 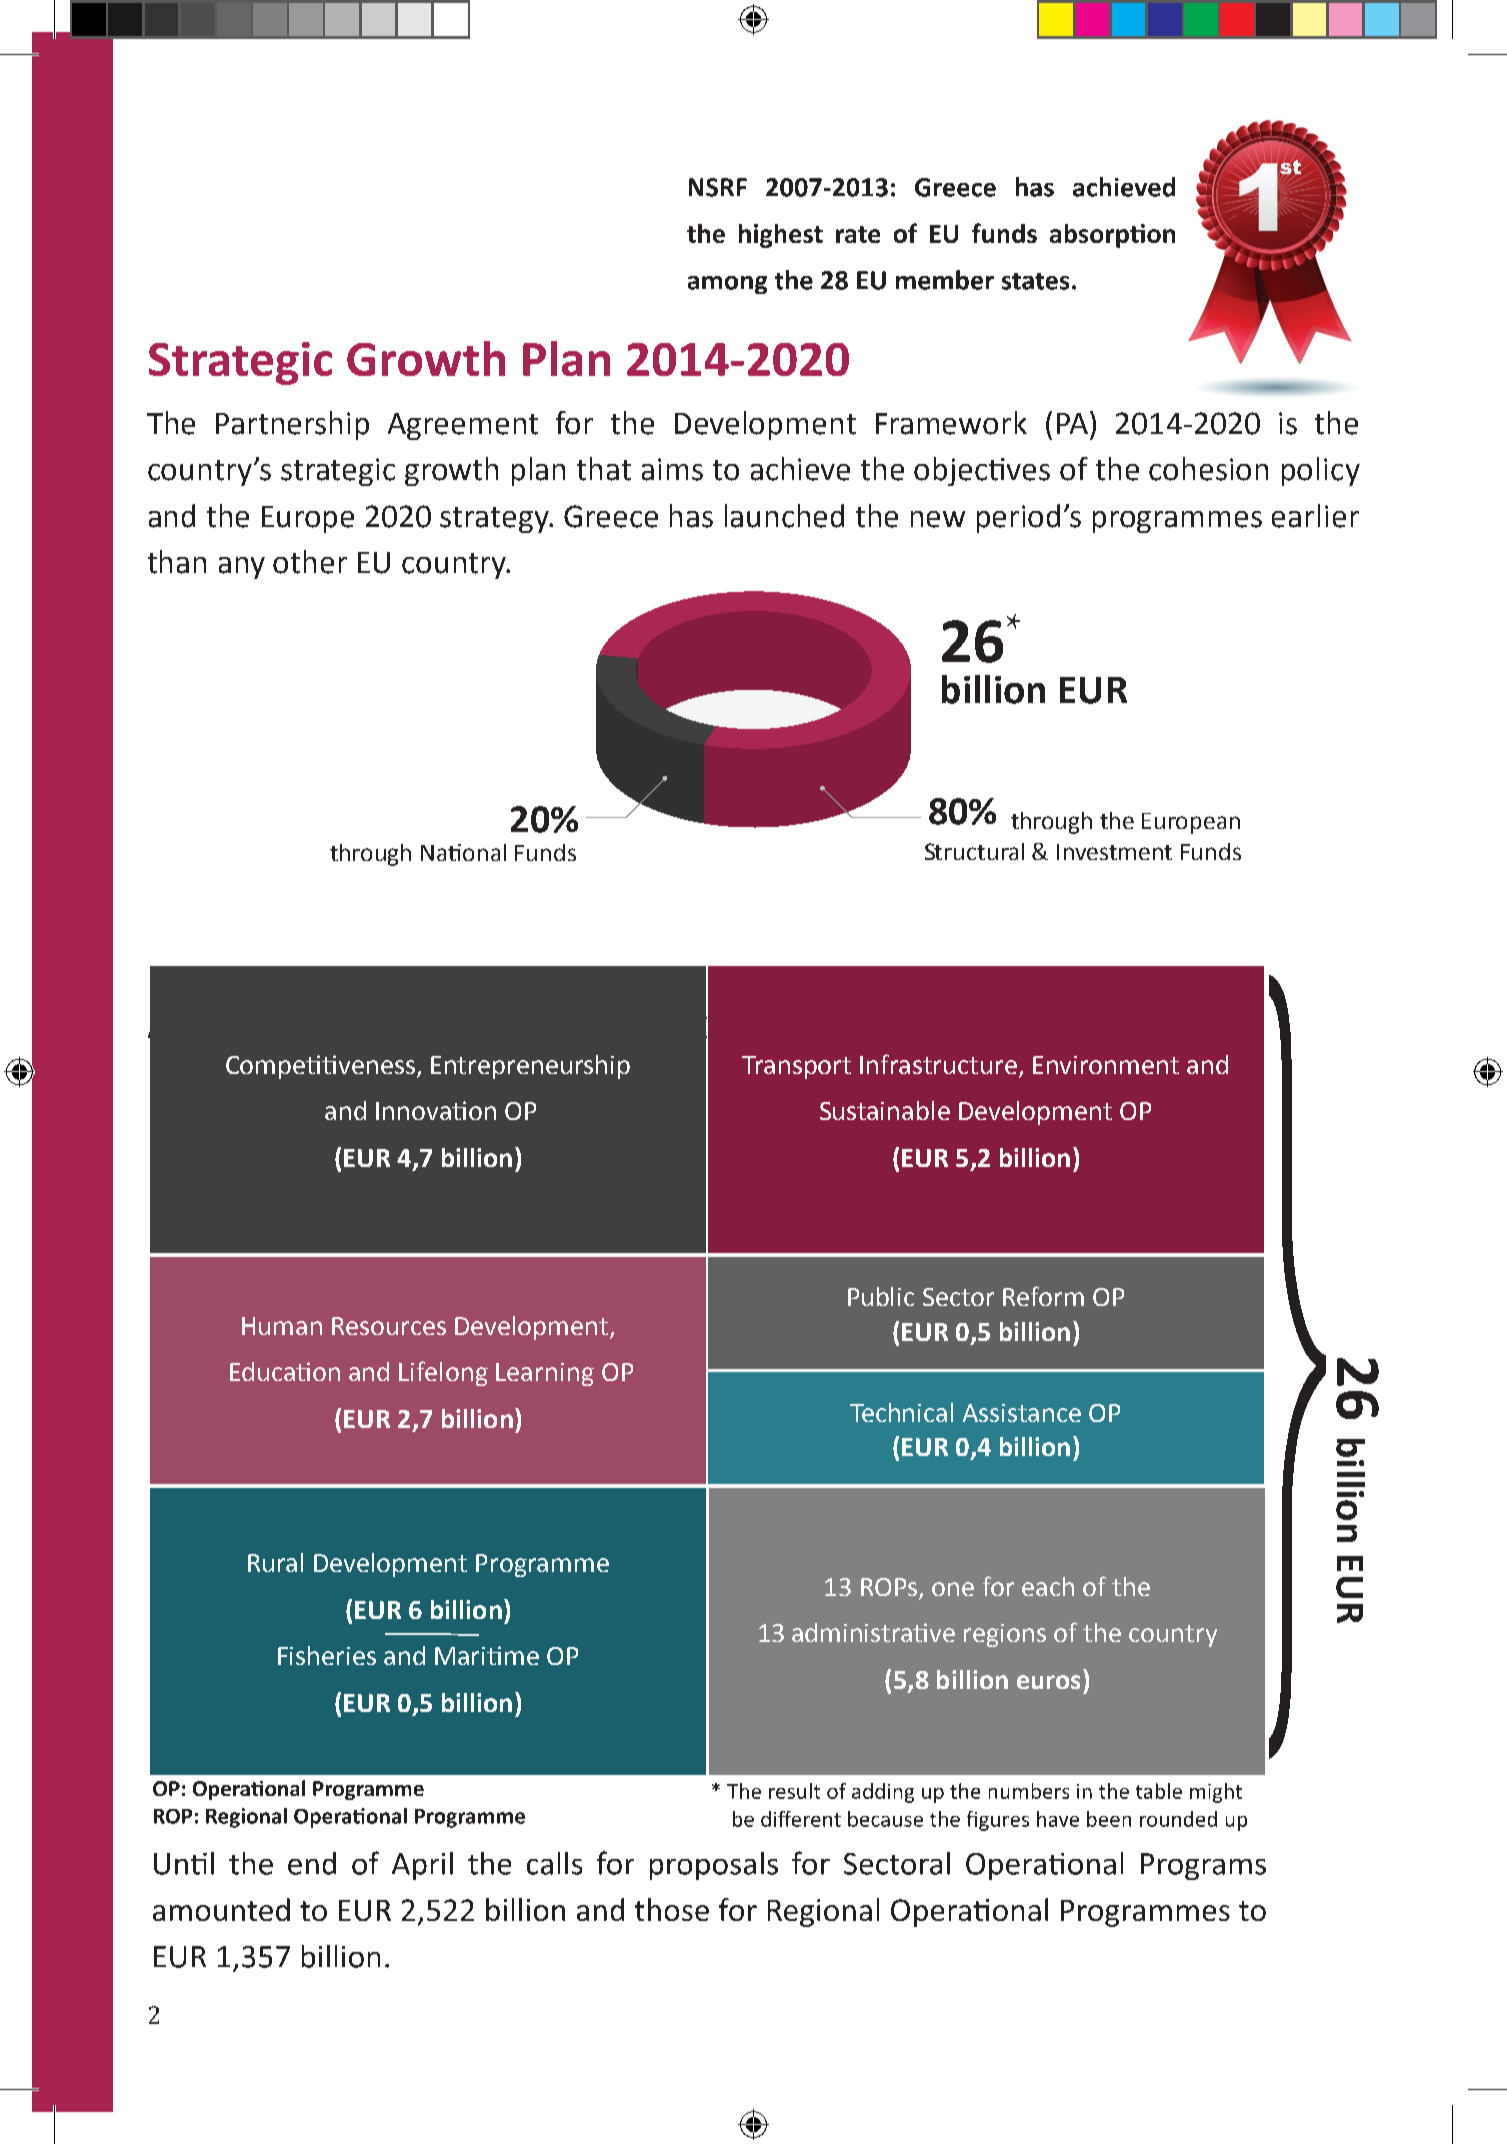 I want to click on National, so click(x=463, y=852).
